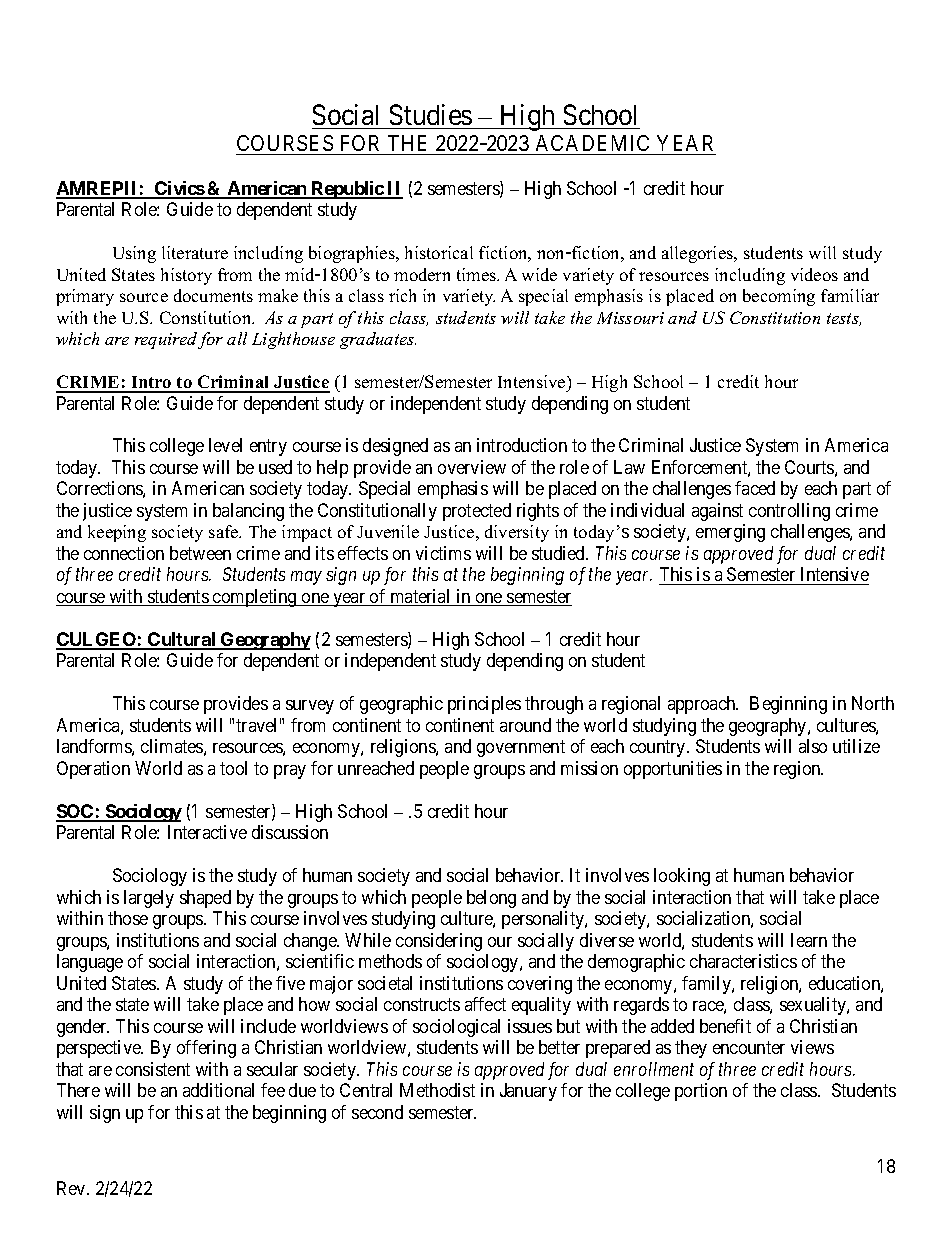  What do you see at coordinates (809, 940) in the page?
I see `learn` at bounding box center [809, 940].
